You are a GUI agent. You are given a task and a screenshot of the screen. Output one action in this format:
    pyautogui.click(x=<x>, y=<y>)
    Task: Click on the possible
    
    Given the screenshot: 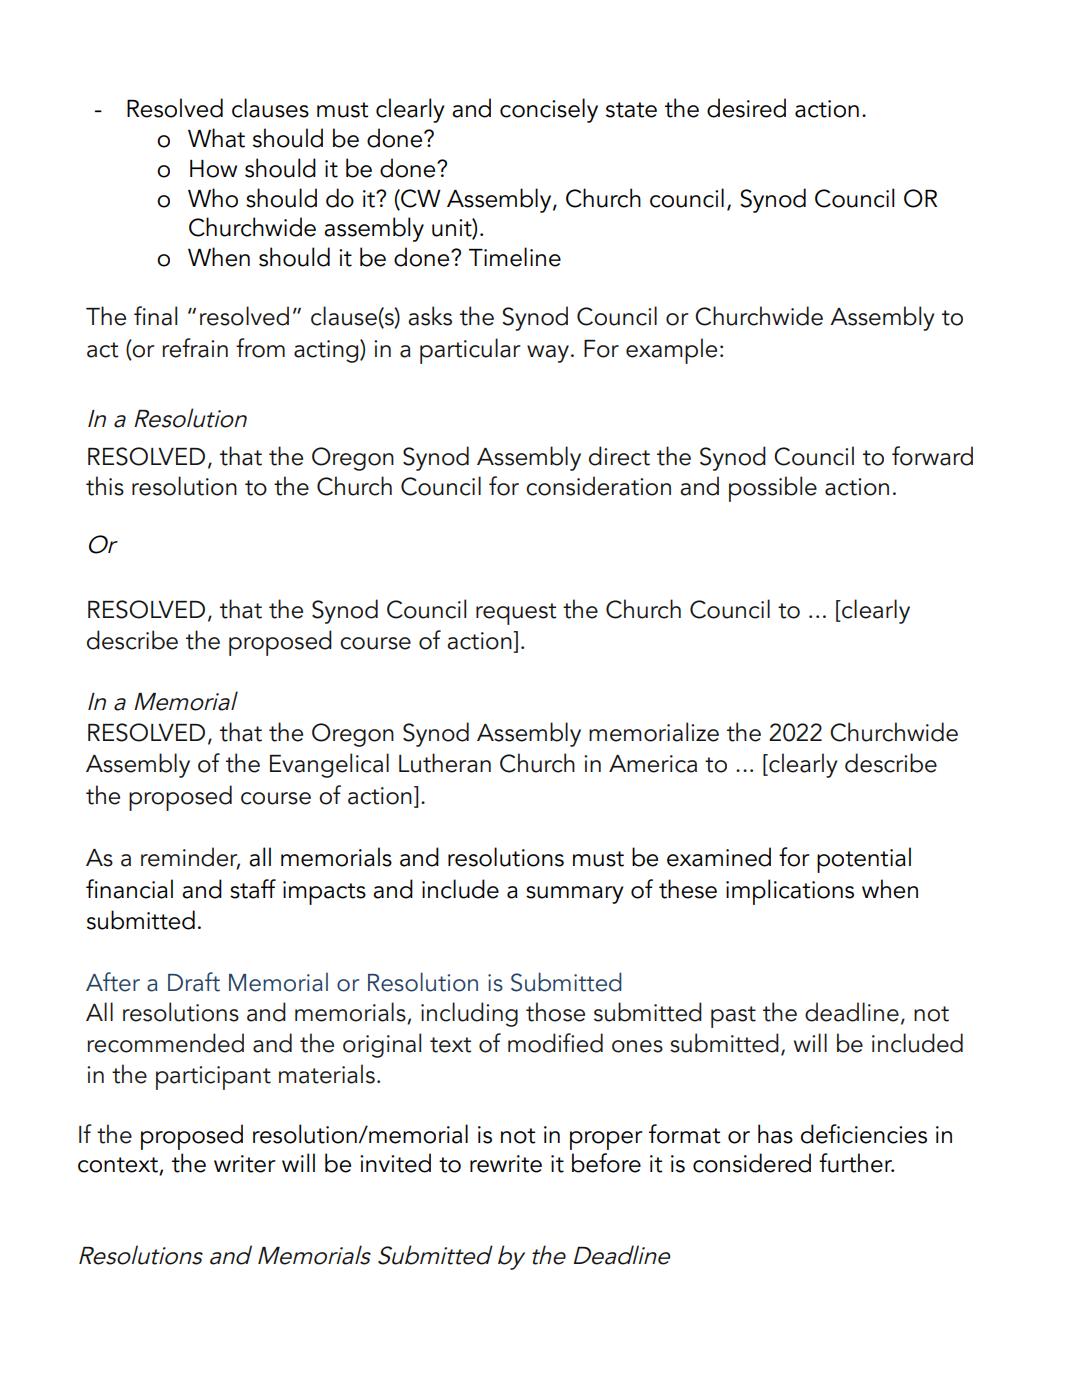 What is the action you would take?
    pyautogui.click(x=773, y=489)
